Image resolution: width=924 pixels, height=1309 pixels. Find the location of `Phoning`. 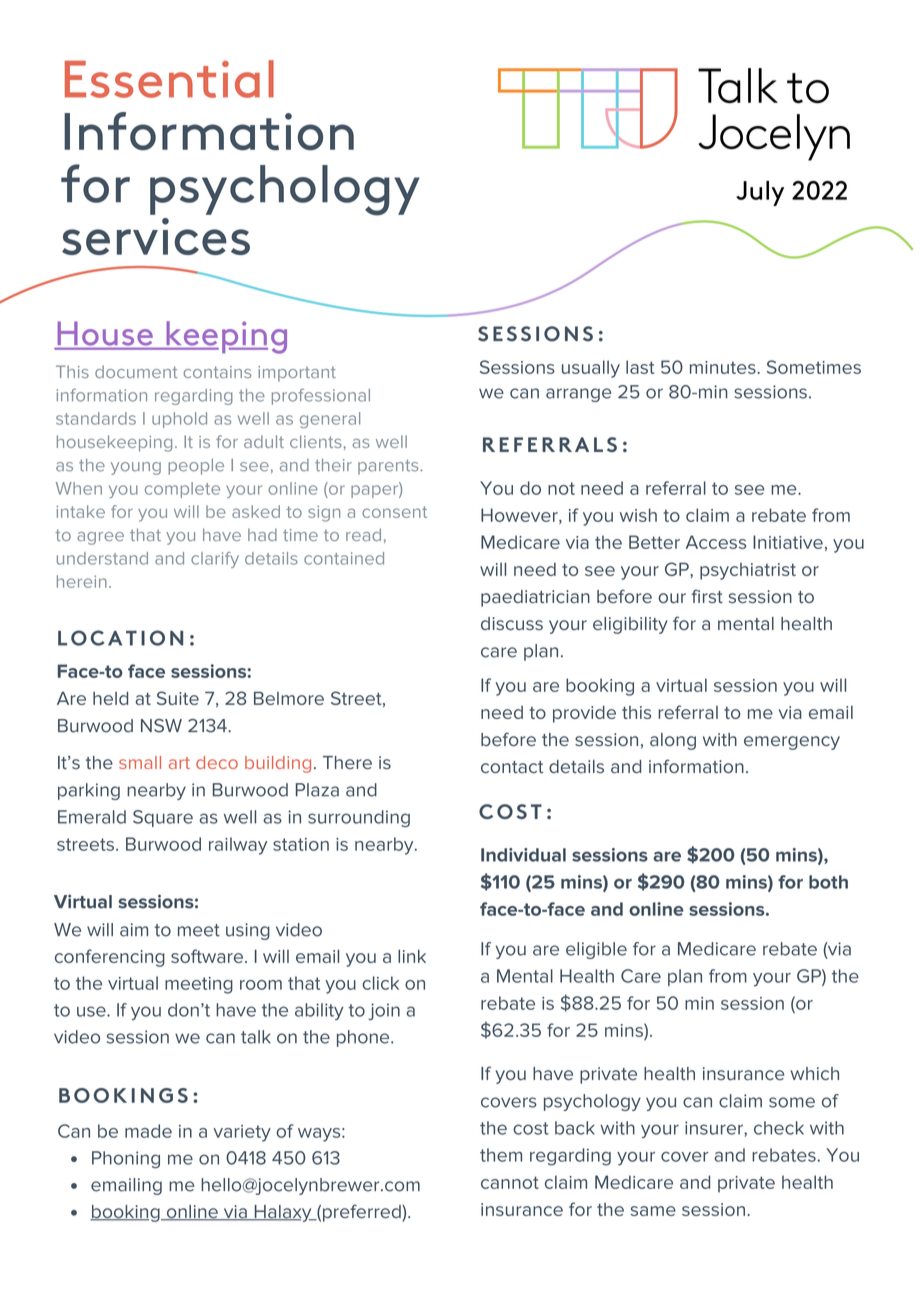

Phoning is located at coordinates (126, 1159).
